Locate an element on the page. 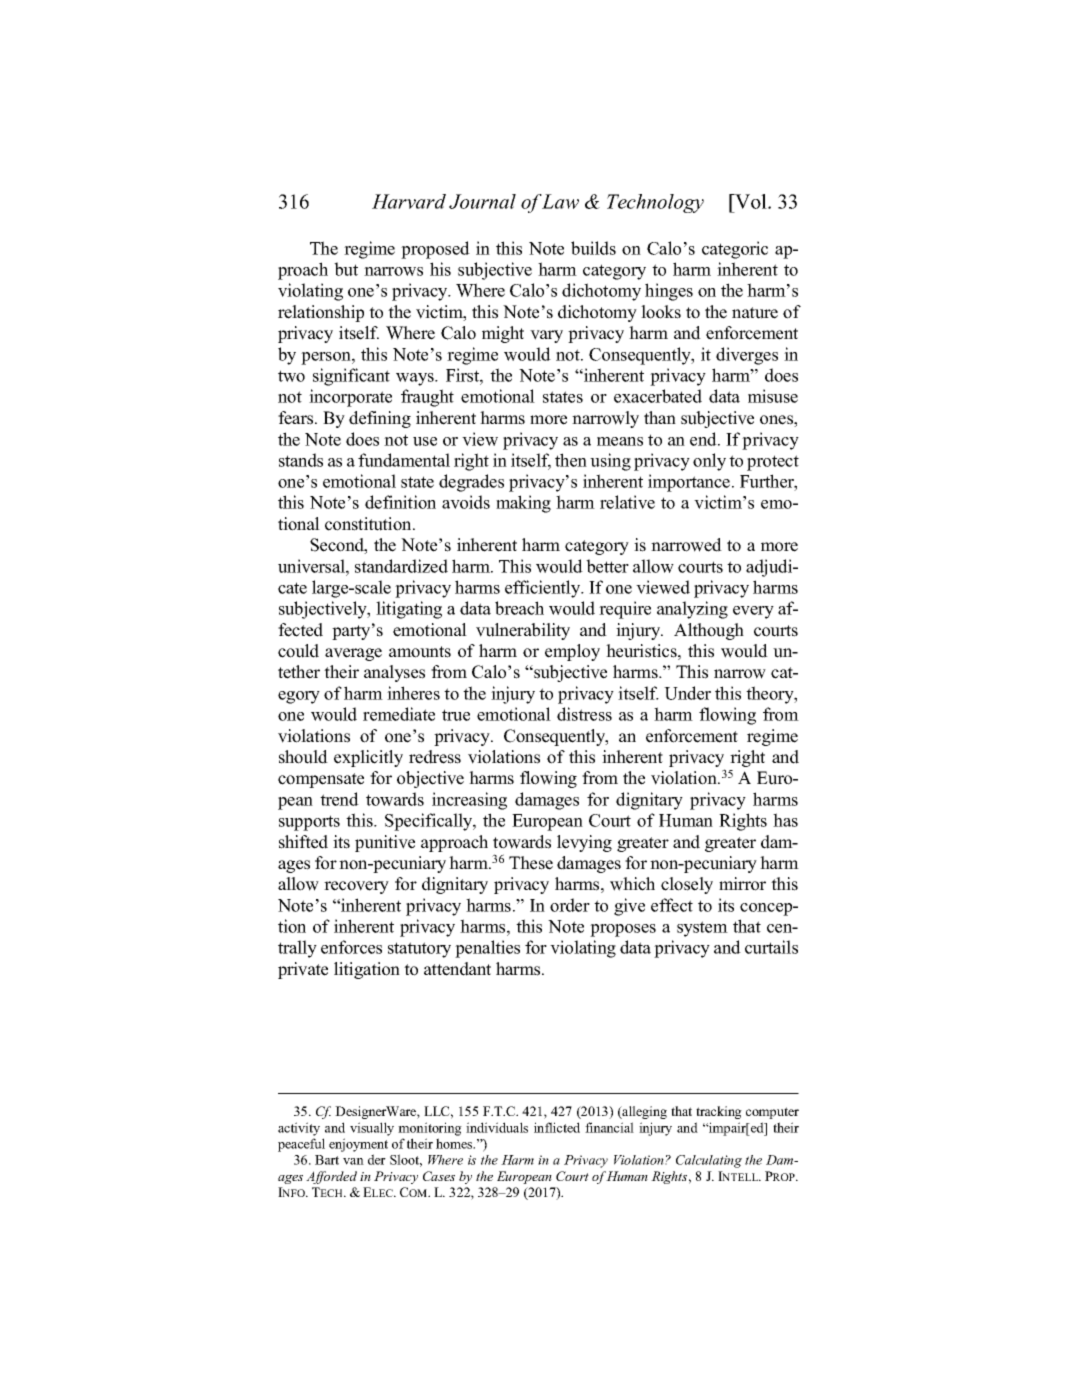 Image resolution: width=1074 pixels, height=1390 pixels. Harvard is located at coordinates (409, 201).
